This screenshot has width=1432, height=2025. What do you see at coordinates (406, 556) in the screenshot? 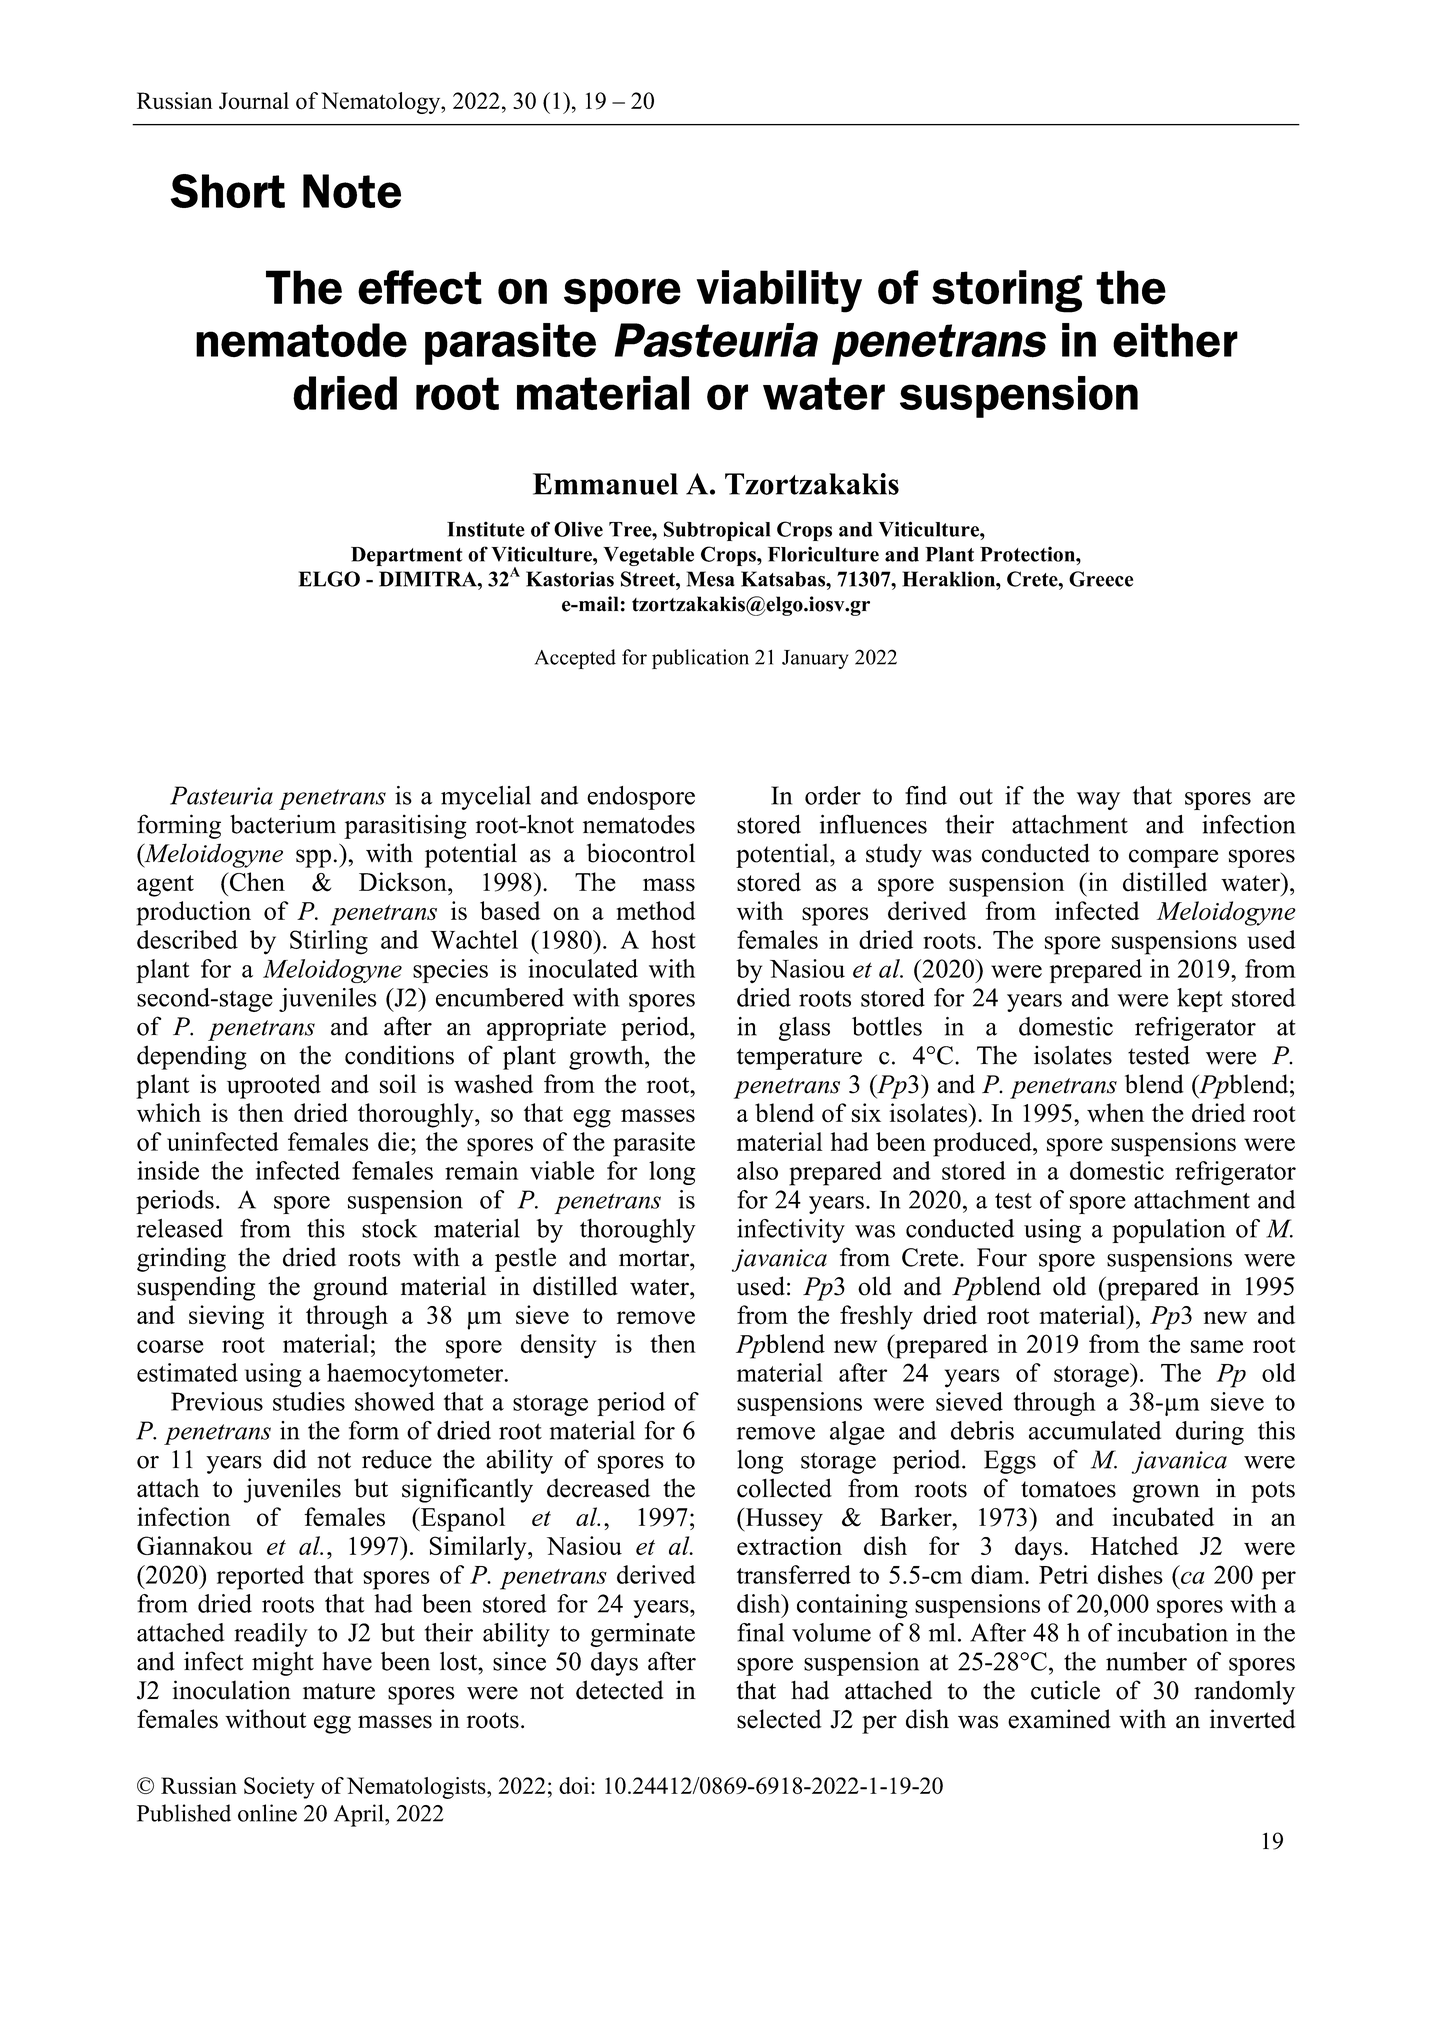
I see `Department` at bounding box center [406, 556].
